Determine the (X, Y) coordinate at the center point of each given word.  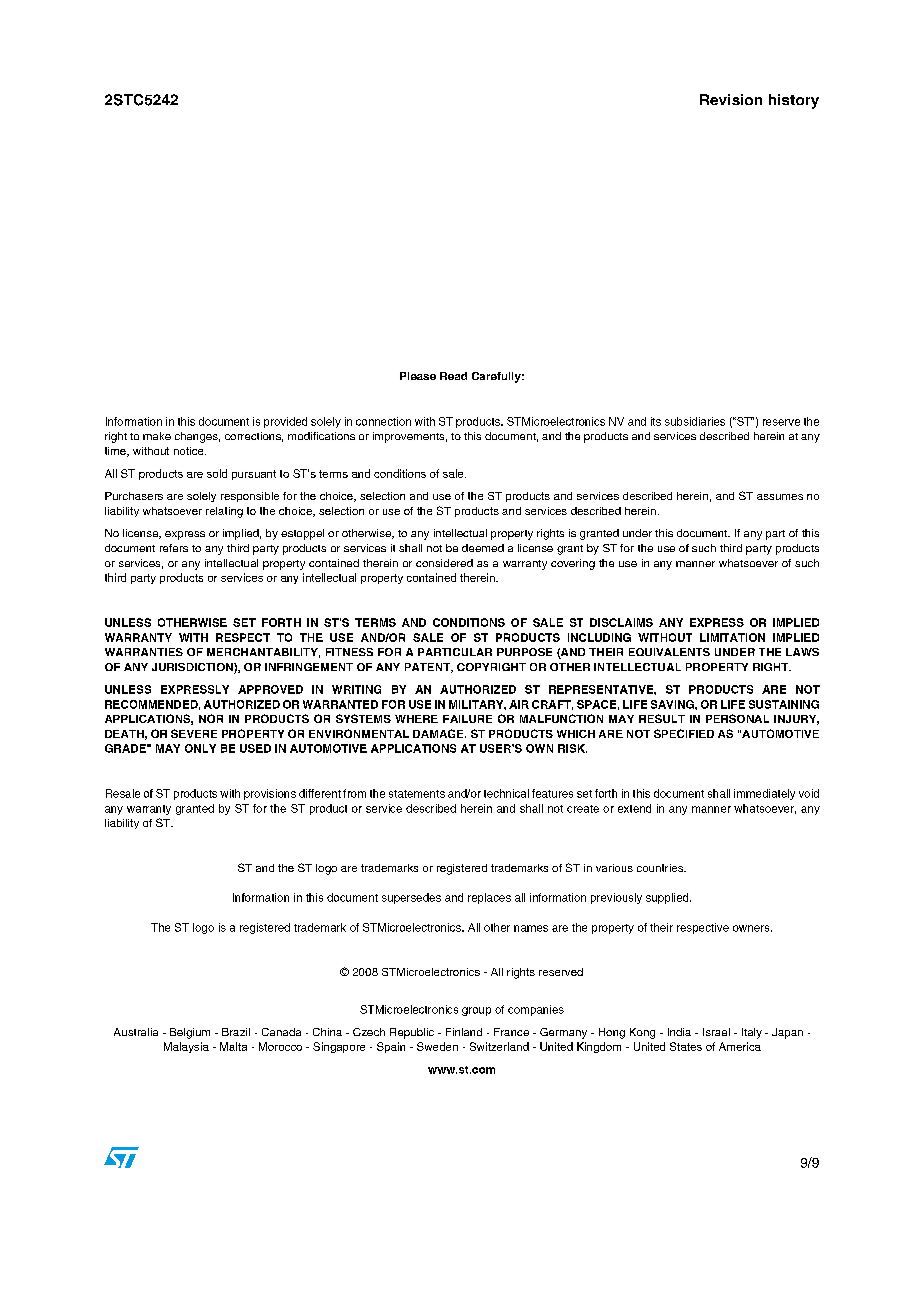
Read (453, 376)
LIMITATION (732, 637)
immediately (764, 794)
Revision (731, 99)
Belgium (190, 1033)
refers (174, 548)
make (157, 436)
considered (444, 563)
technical (506, 793)
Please (418, 376)
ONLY (200, 748)
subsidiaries (695, 421)
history (794, 101)
